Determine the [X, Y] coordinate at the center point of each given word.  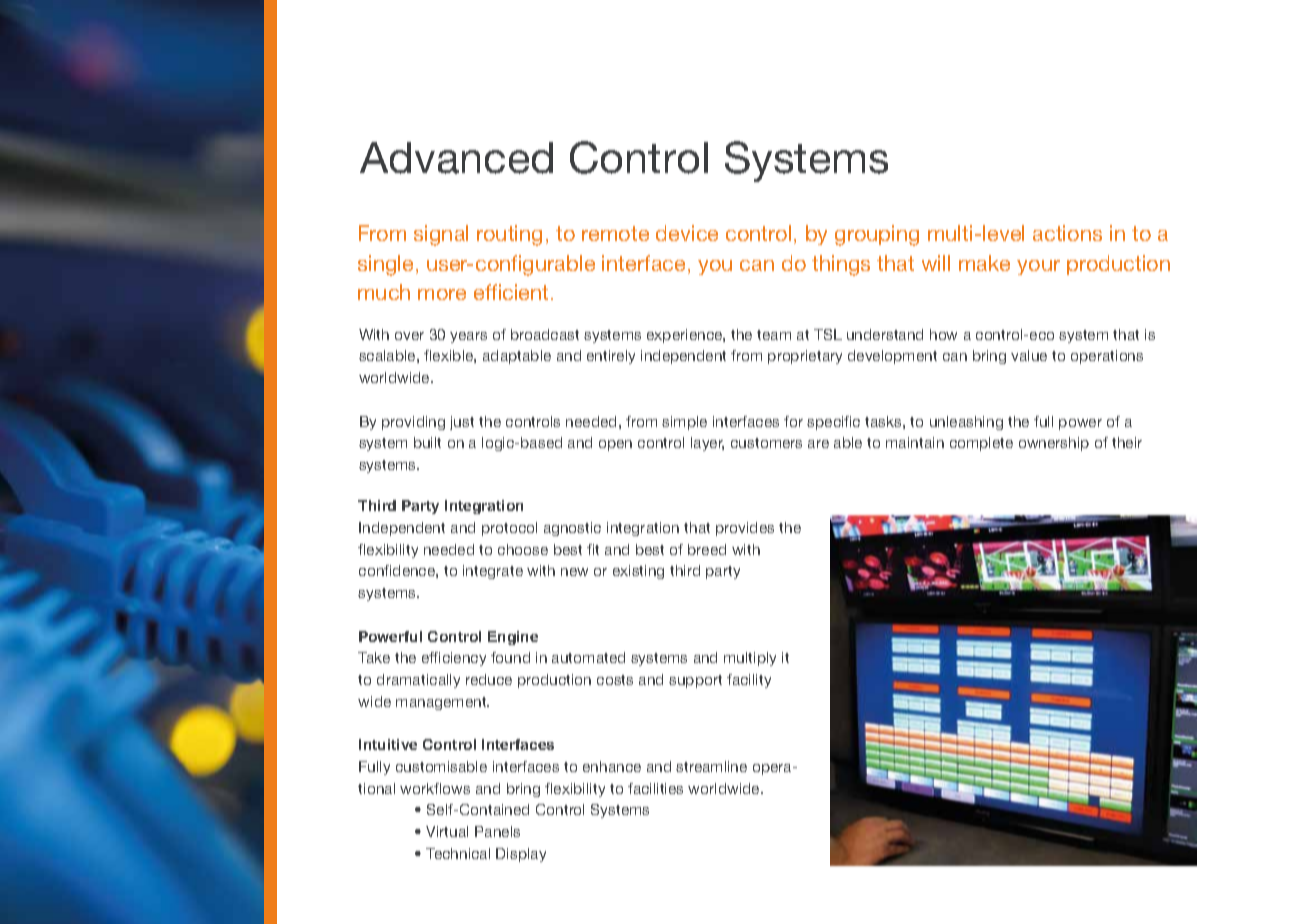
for [793, 421]
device [687, 233]
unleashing [966, 423]
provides [745, 529]
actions [1067, 233]
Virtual [447, 831]
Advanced [456, 158]
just [462, 423]
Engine [513, 638]
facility [749, 681]
